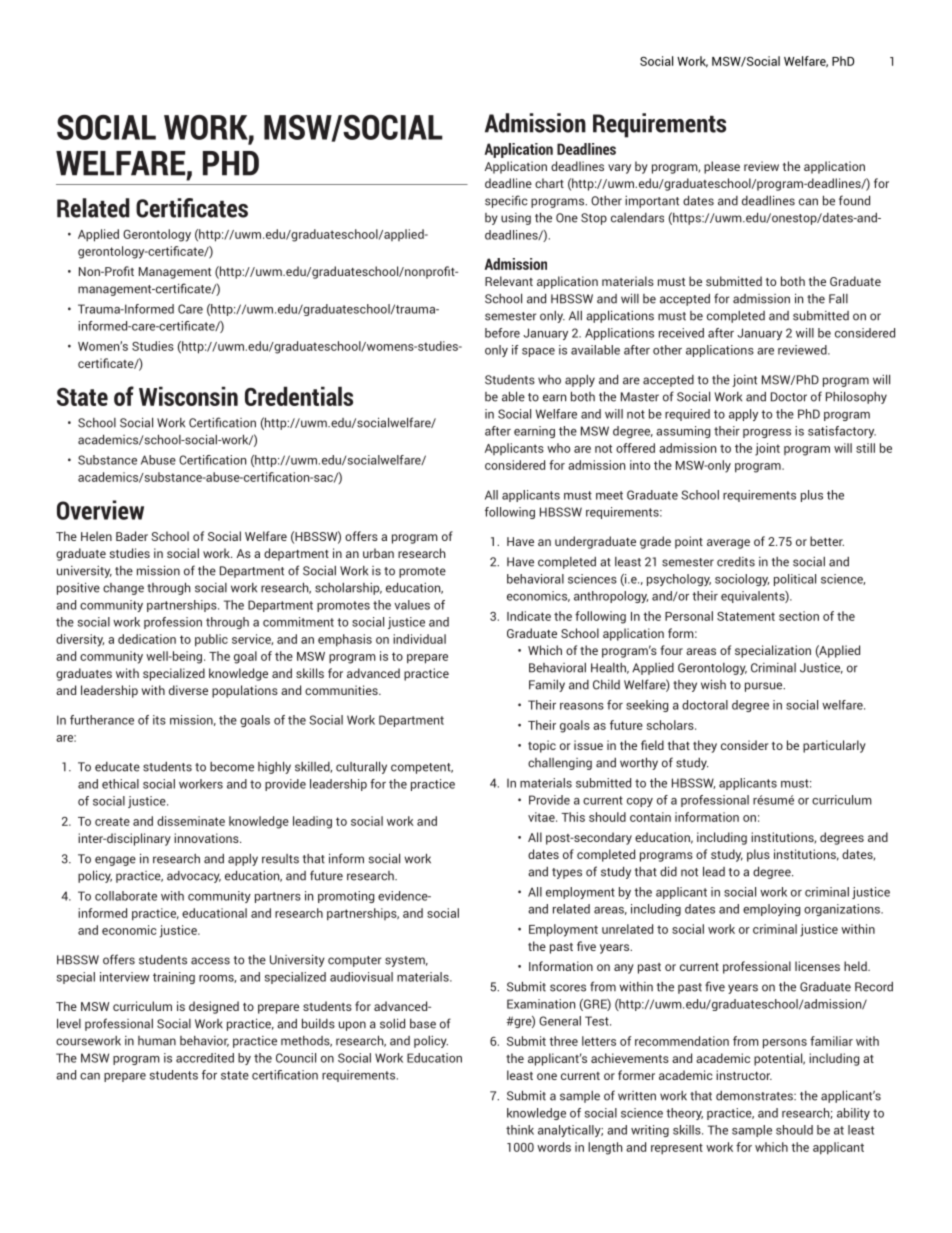 This document has height=1233, width=952. What do you see at coordinates (147, 639) in the document?
I see `dedication` at bounding box center [147, 639].
